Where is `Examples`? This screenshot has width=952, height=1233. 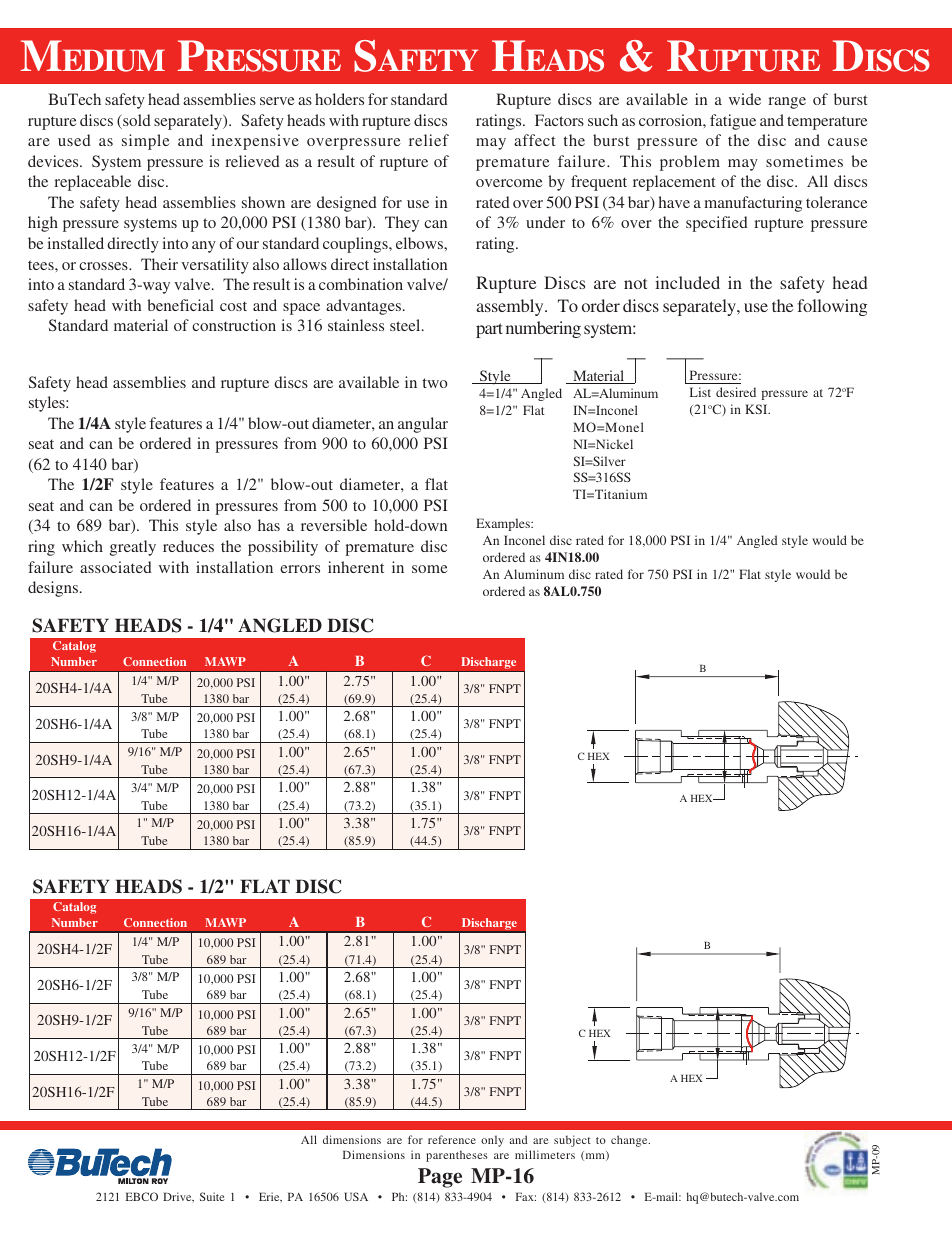 Examples is located at coordinates (504, 524).
